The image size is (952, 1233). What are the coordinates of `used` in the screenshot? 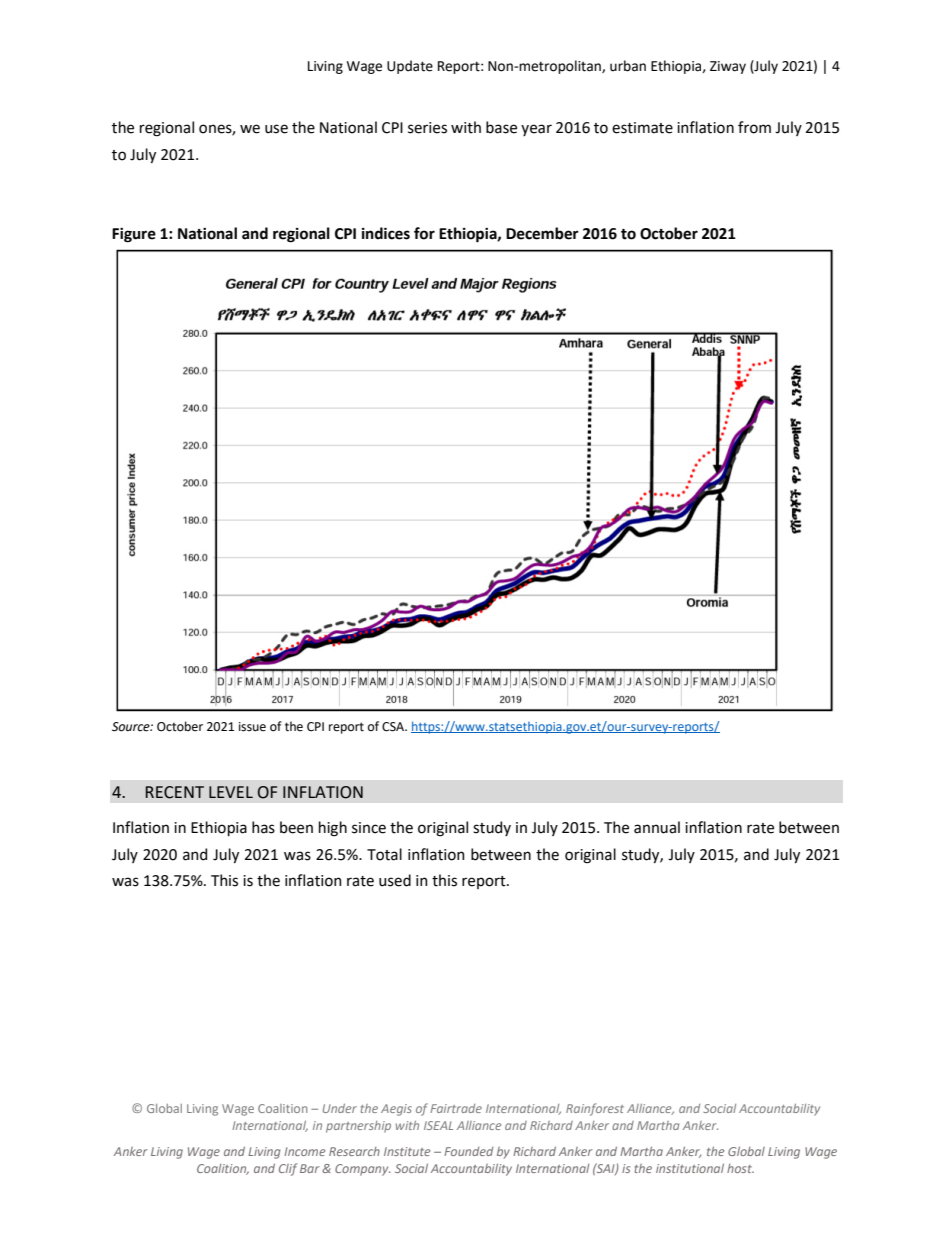 It's located at (395, 880).
